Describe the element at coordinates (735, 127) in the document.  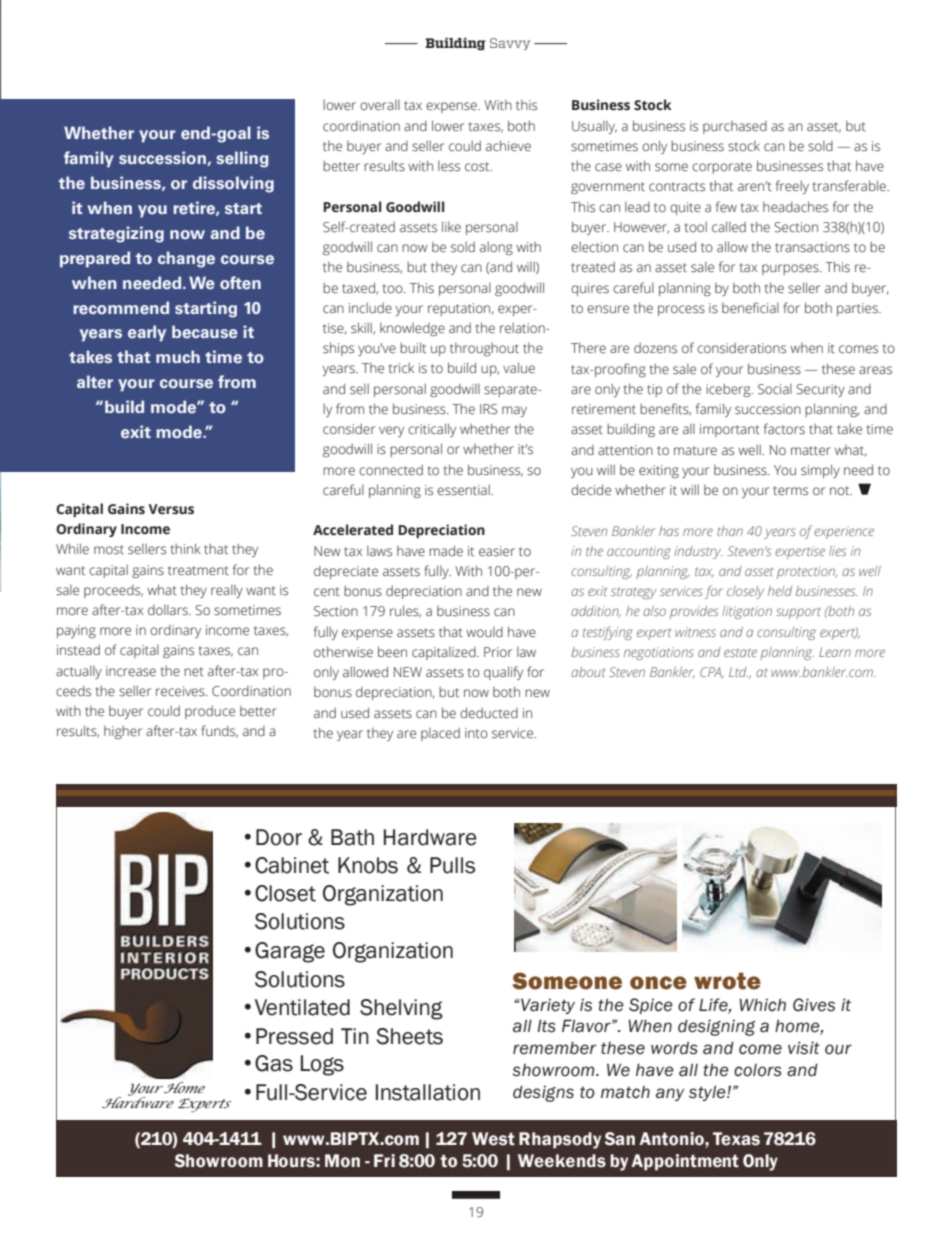
I see `purchased` at that location.
